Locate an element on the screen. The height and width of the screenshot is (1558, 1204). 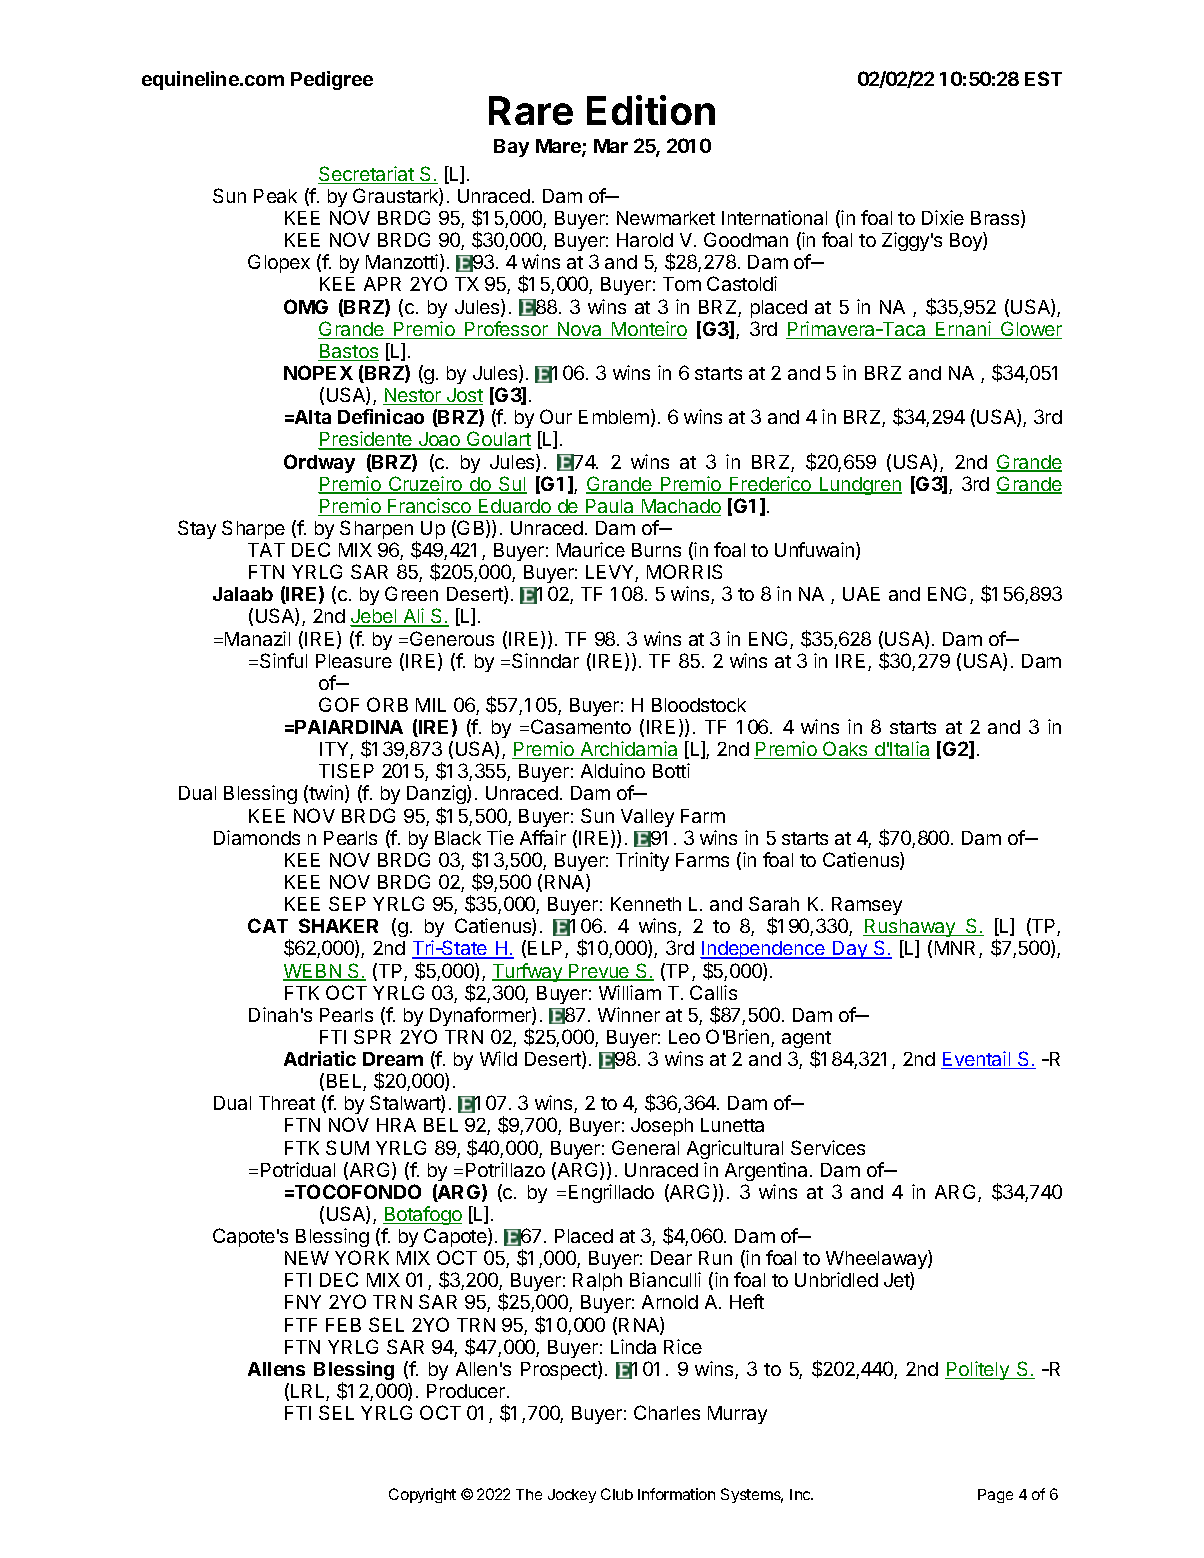
Mare is located at coordinates (559, 147).
